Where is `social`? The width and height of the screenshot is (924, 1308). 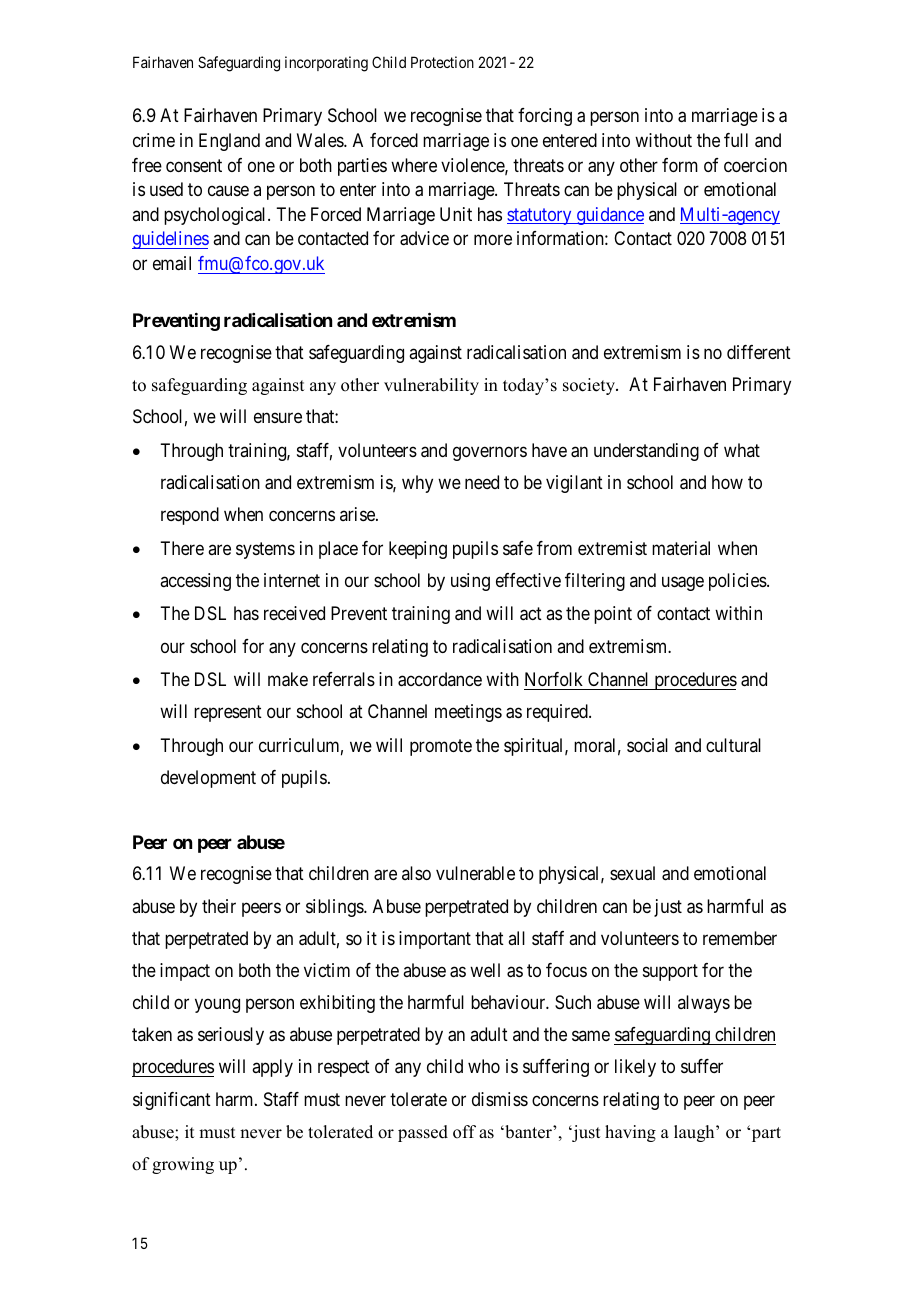
social is located at coordinates (647, 745).
